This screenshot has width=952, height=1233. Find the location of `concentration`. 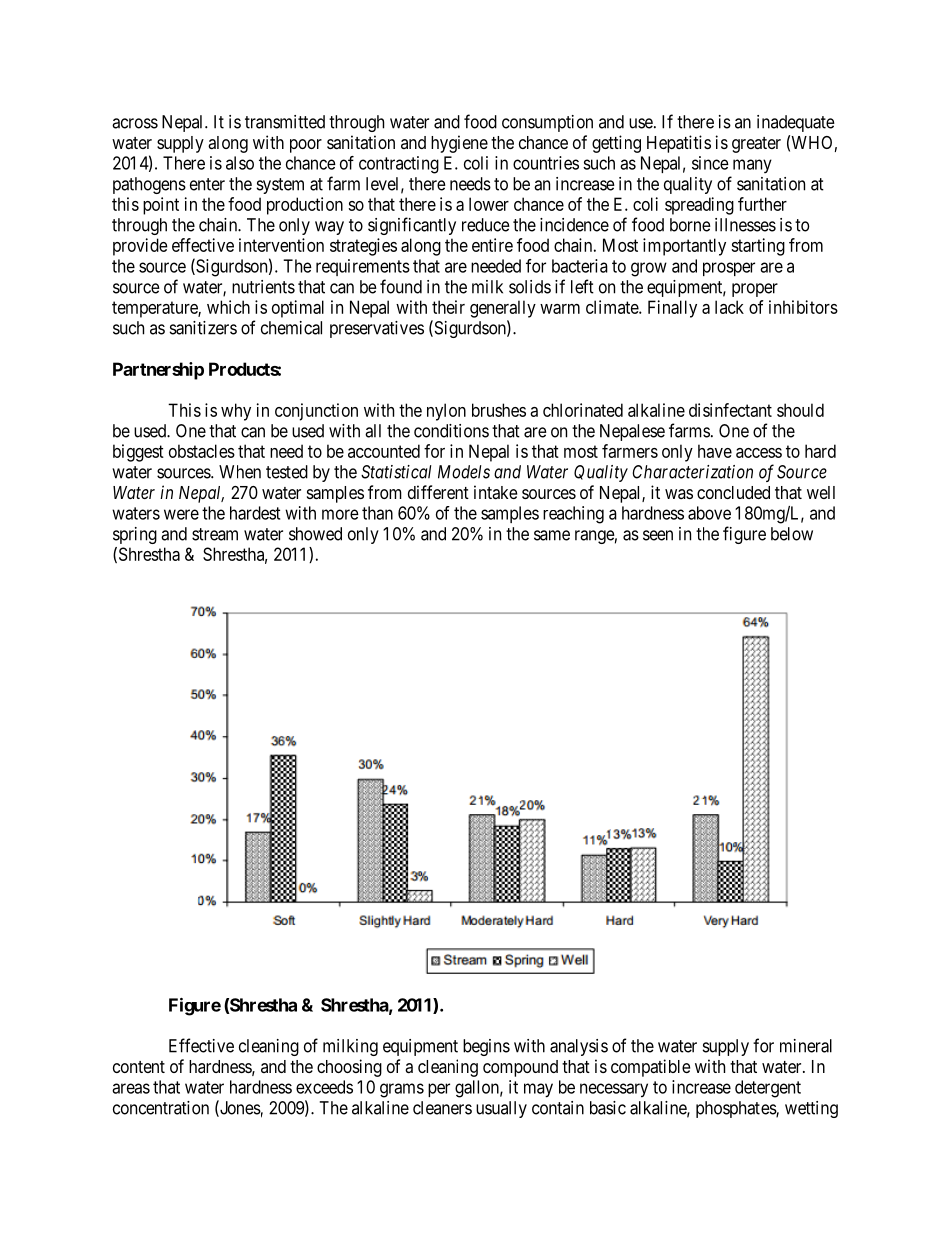

concentration is located at coordinates (161, 1108).
